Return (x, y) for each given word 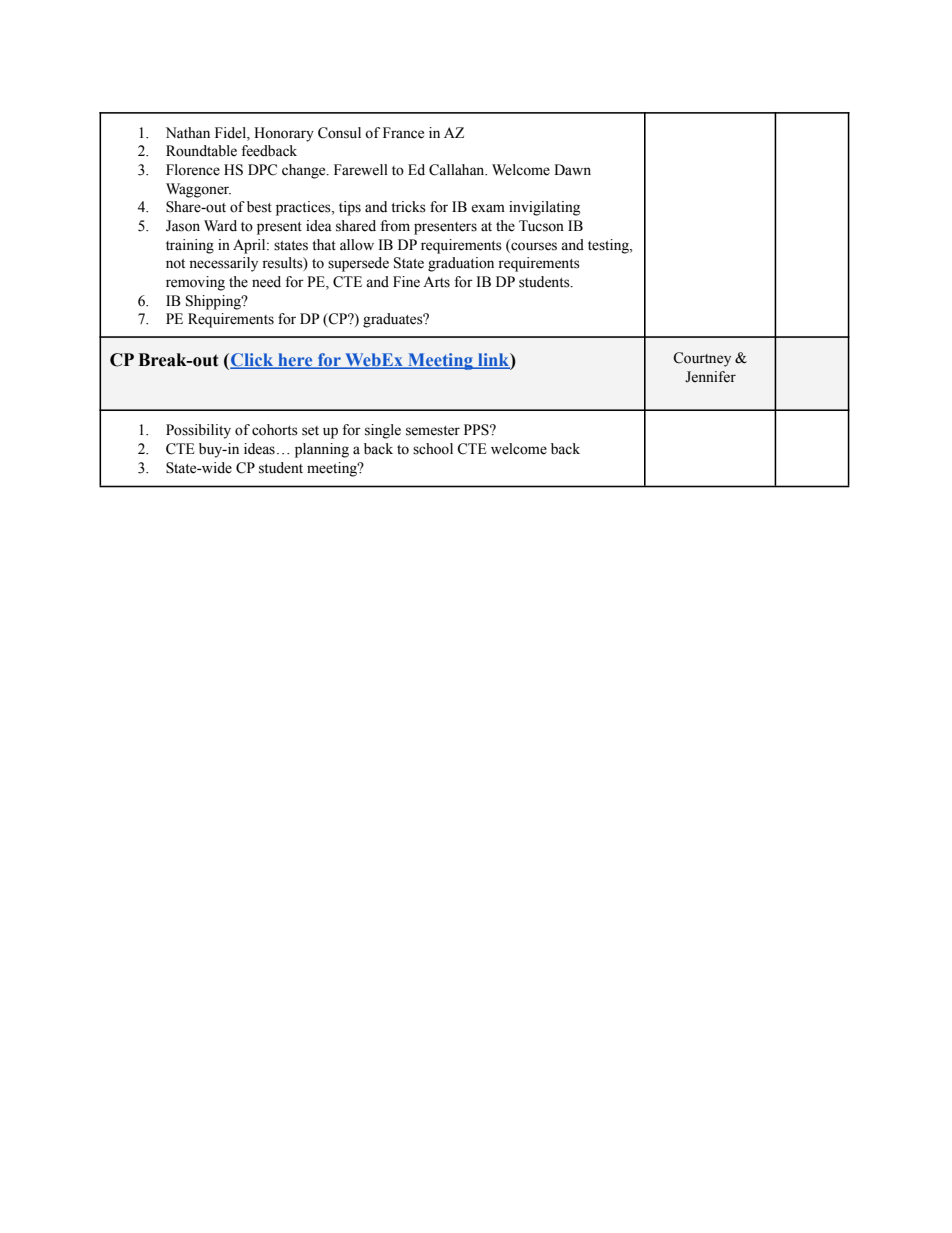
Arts (436, 282)
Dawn (572, 169)
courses (533, 245)
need (266, 282)
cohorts (275, 430)
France (403, 133)
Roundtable (201, 151)
